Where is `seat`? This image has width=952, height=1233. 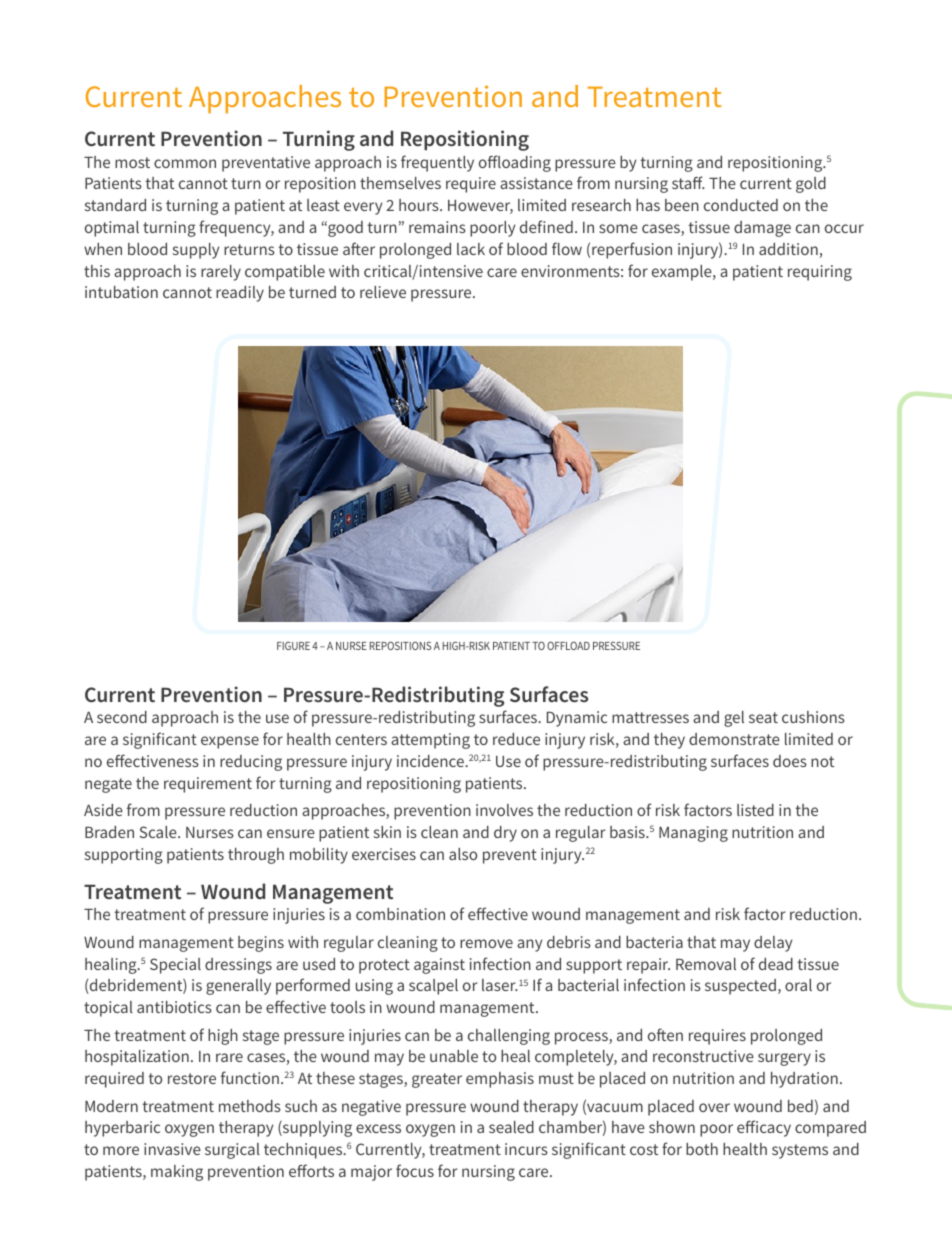 seat is located at coordinates (763, 717).
